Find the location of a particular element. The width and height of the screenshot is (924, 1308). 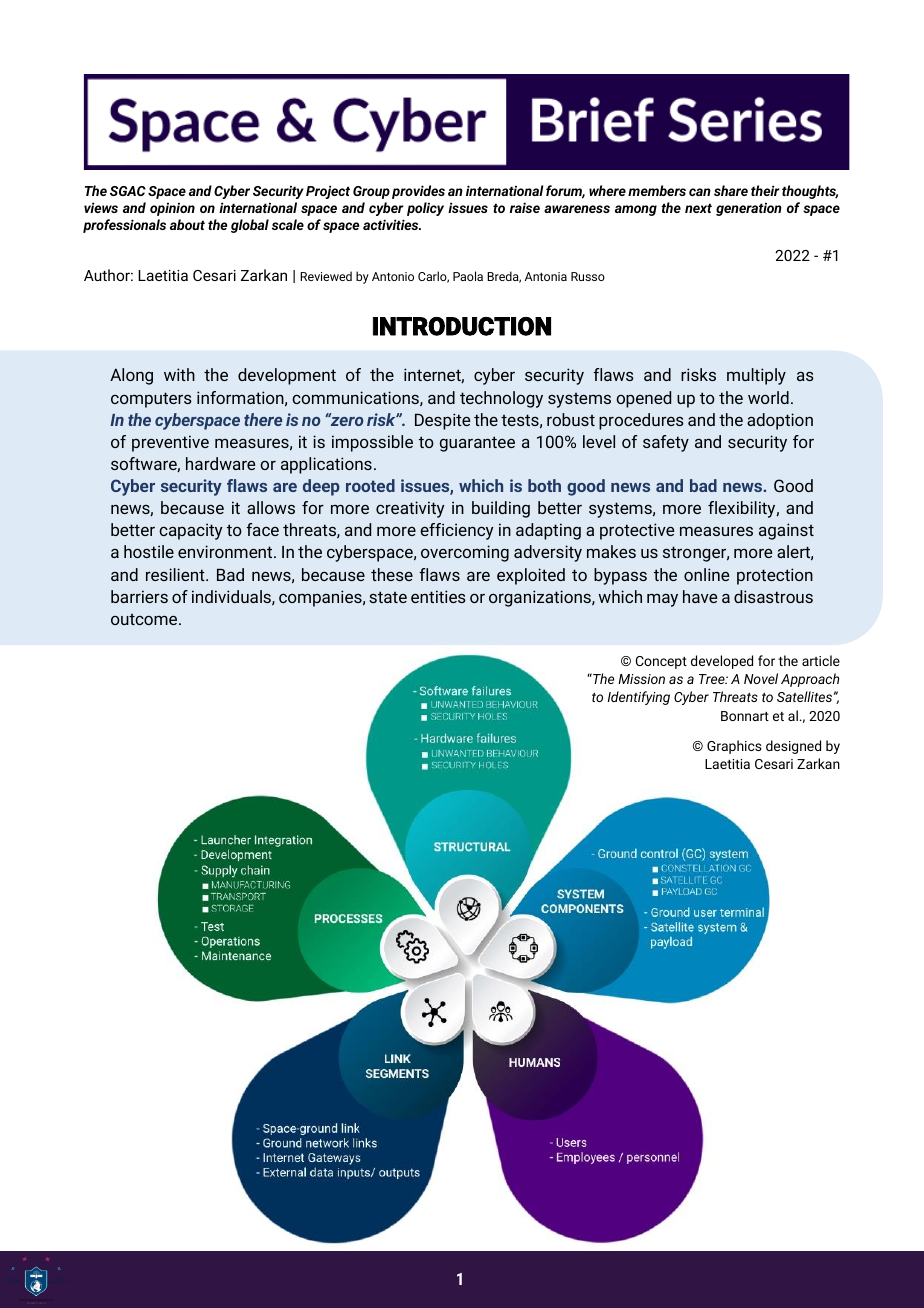

Graphics is located at coordinates (734, 747).
